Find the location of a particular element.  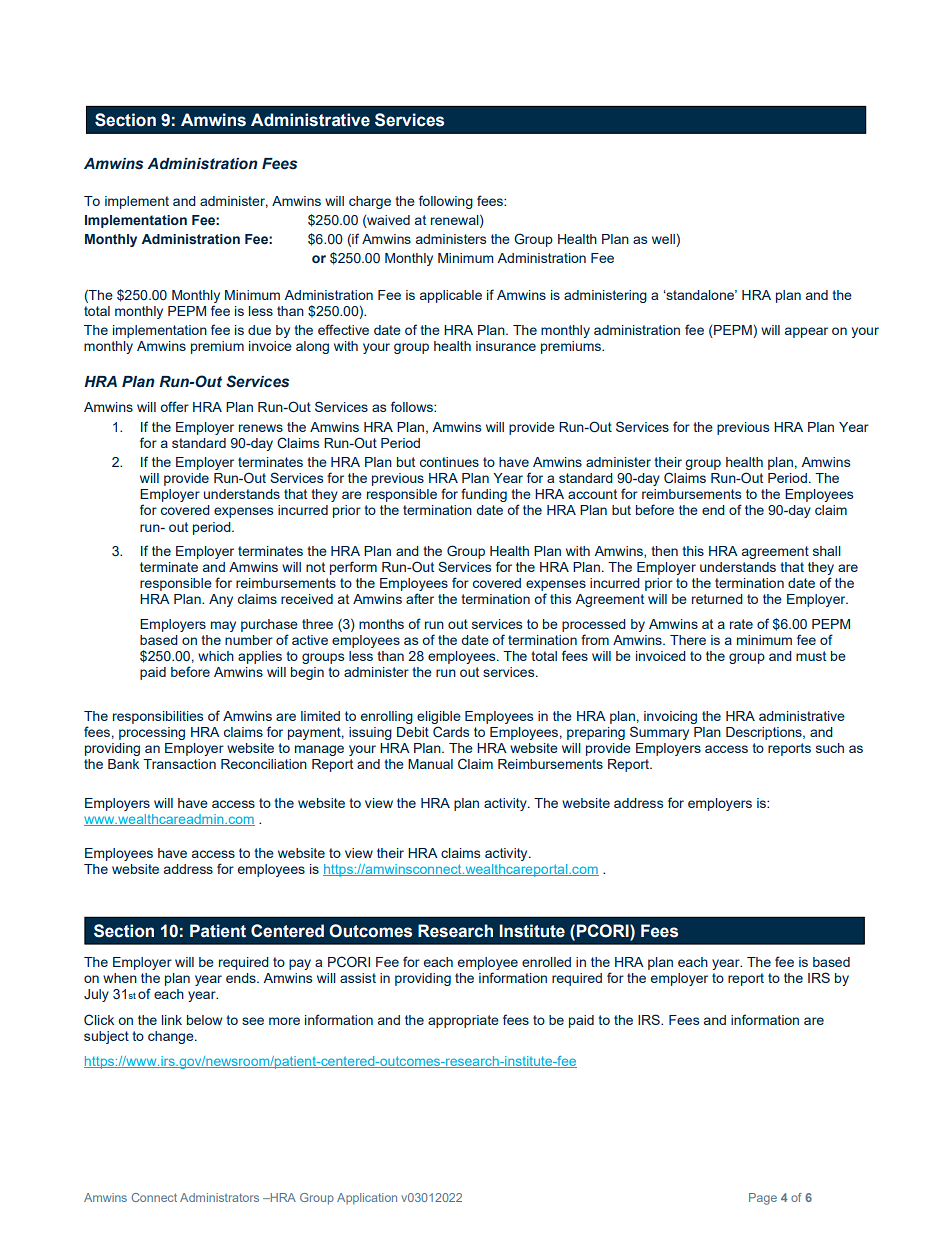

well is located at coordinates (664, 240).
